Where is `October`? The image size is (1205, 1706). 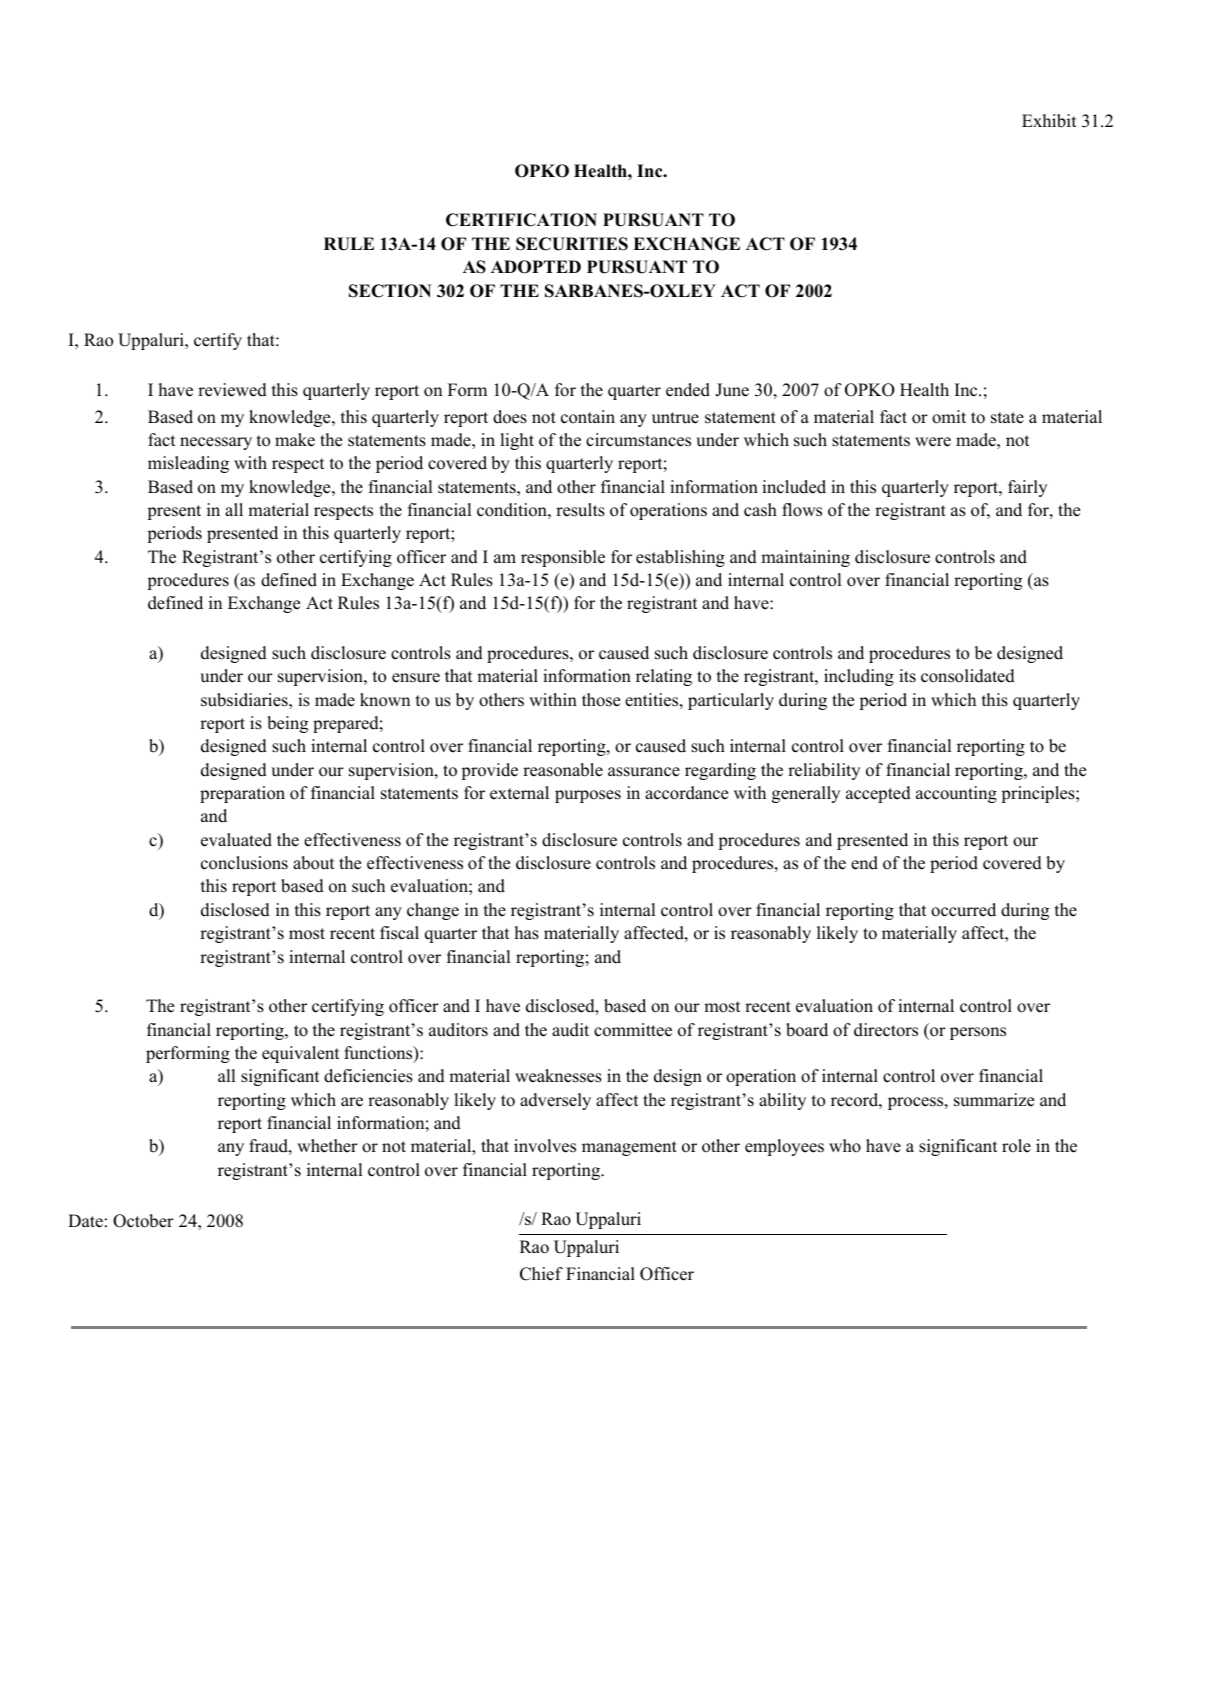
October is located at coordinates (143, 1221).
